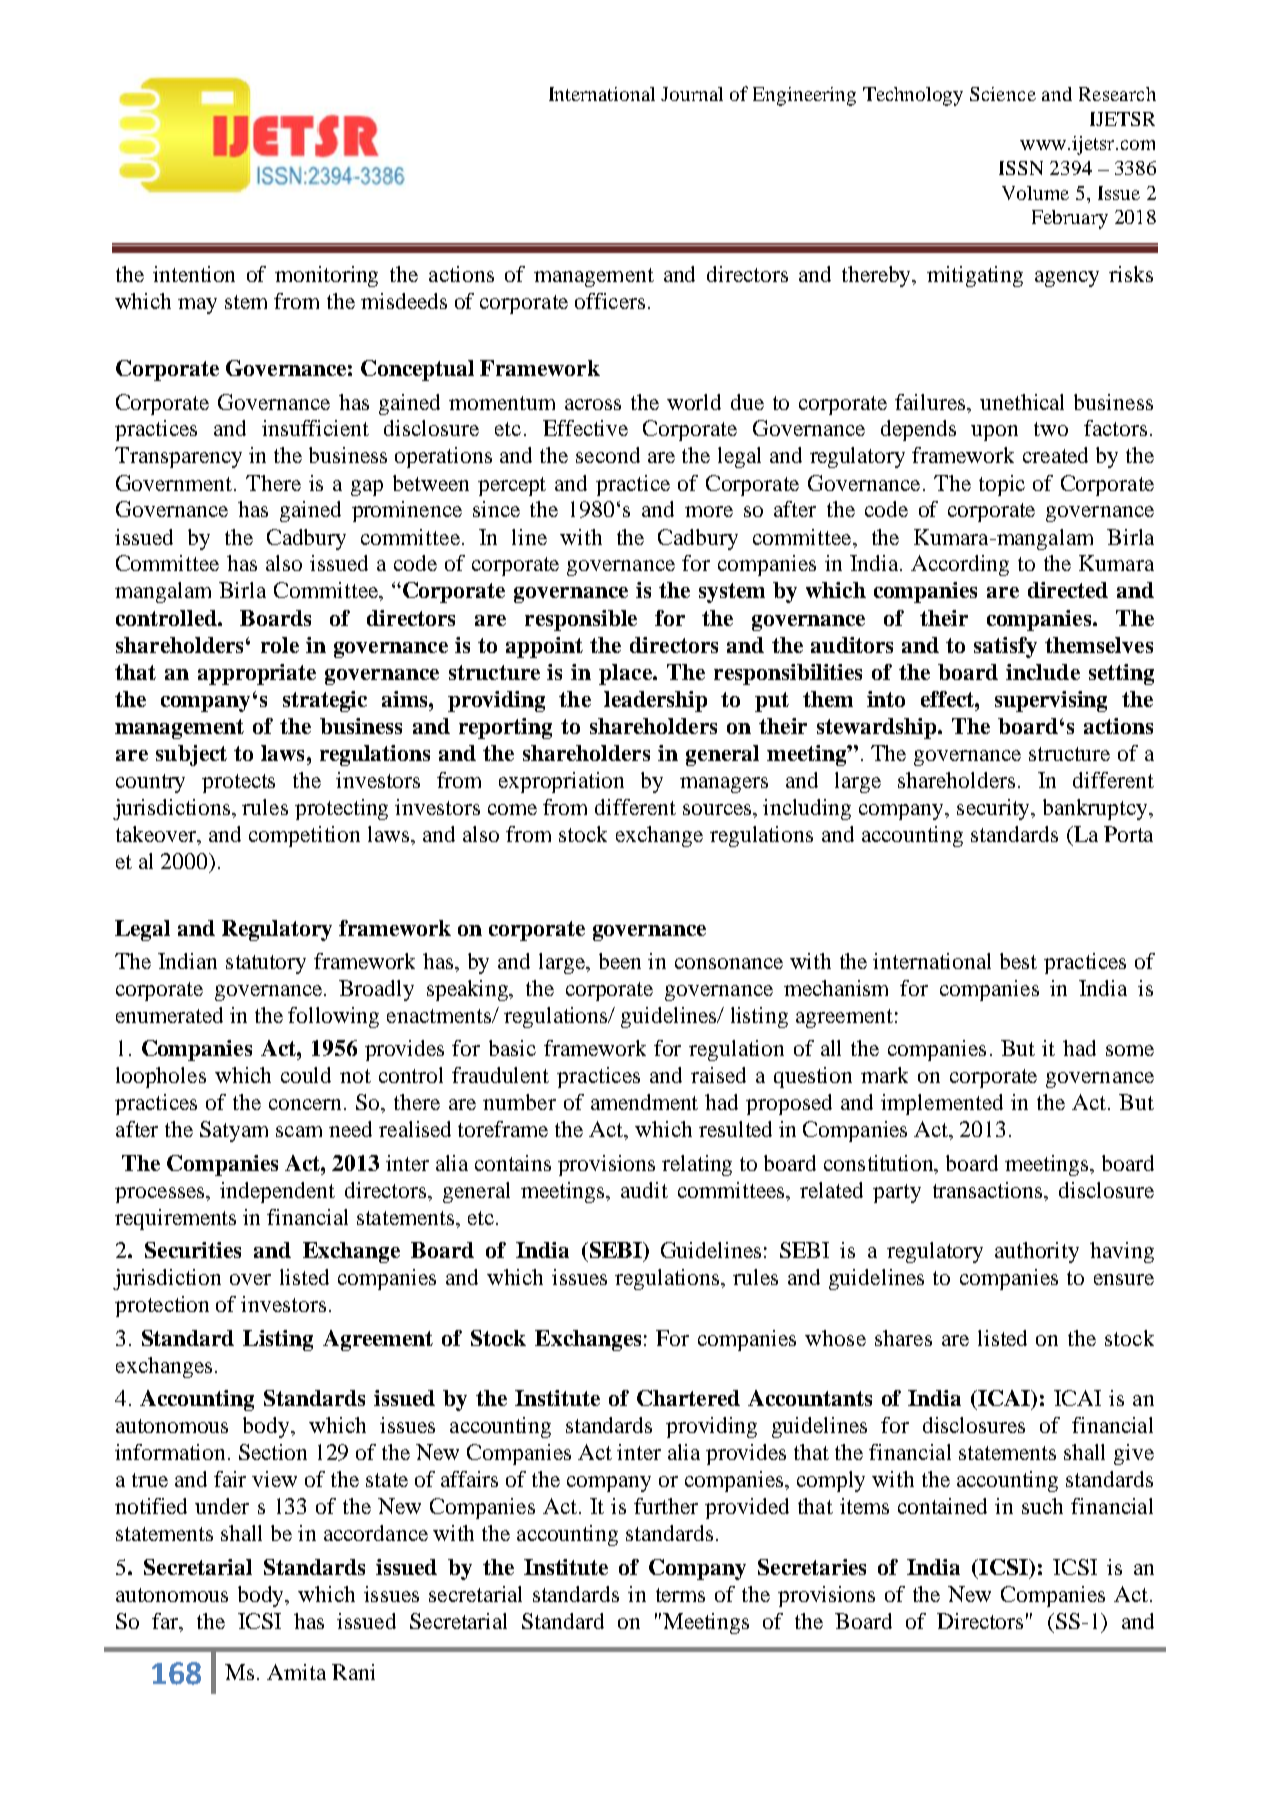 The width and height of the page is (1271, 1798). What do you see at coordinates (326, 276) in the page?
I see `monitoring` at bounding box center [326, 276].
